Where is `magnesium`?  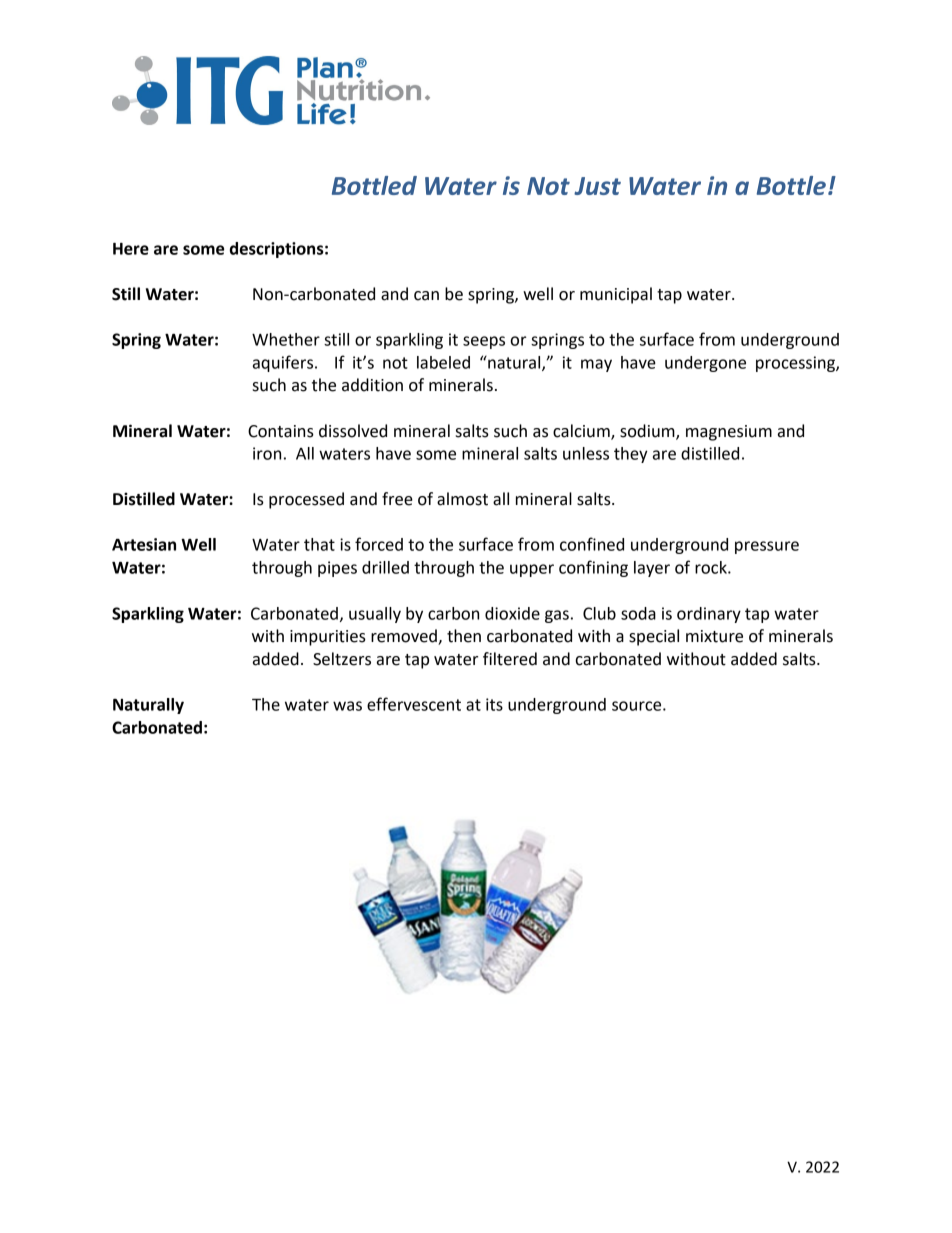 magnesium is located at coordinates (729, 433).
